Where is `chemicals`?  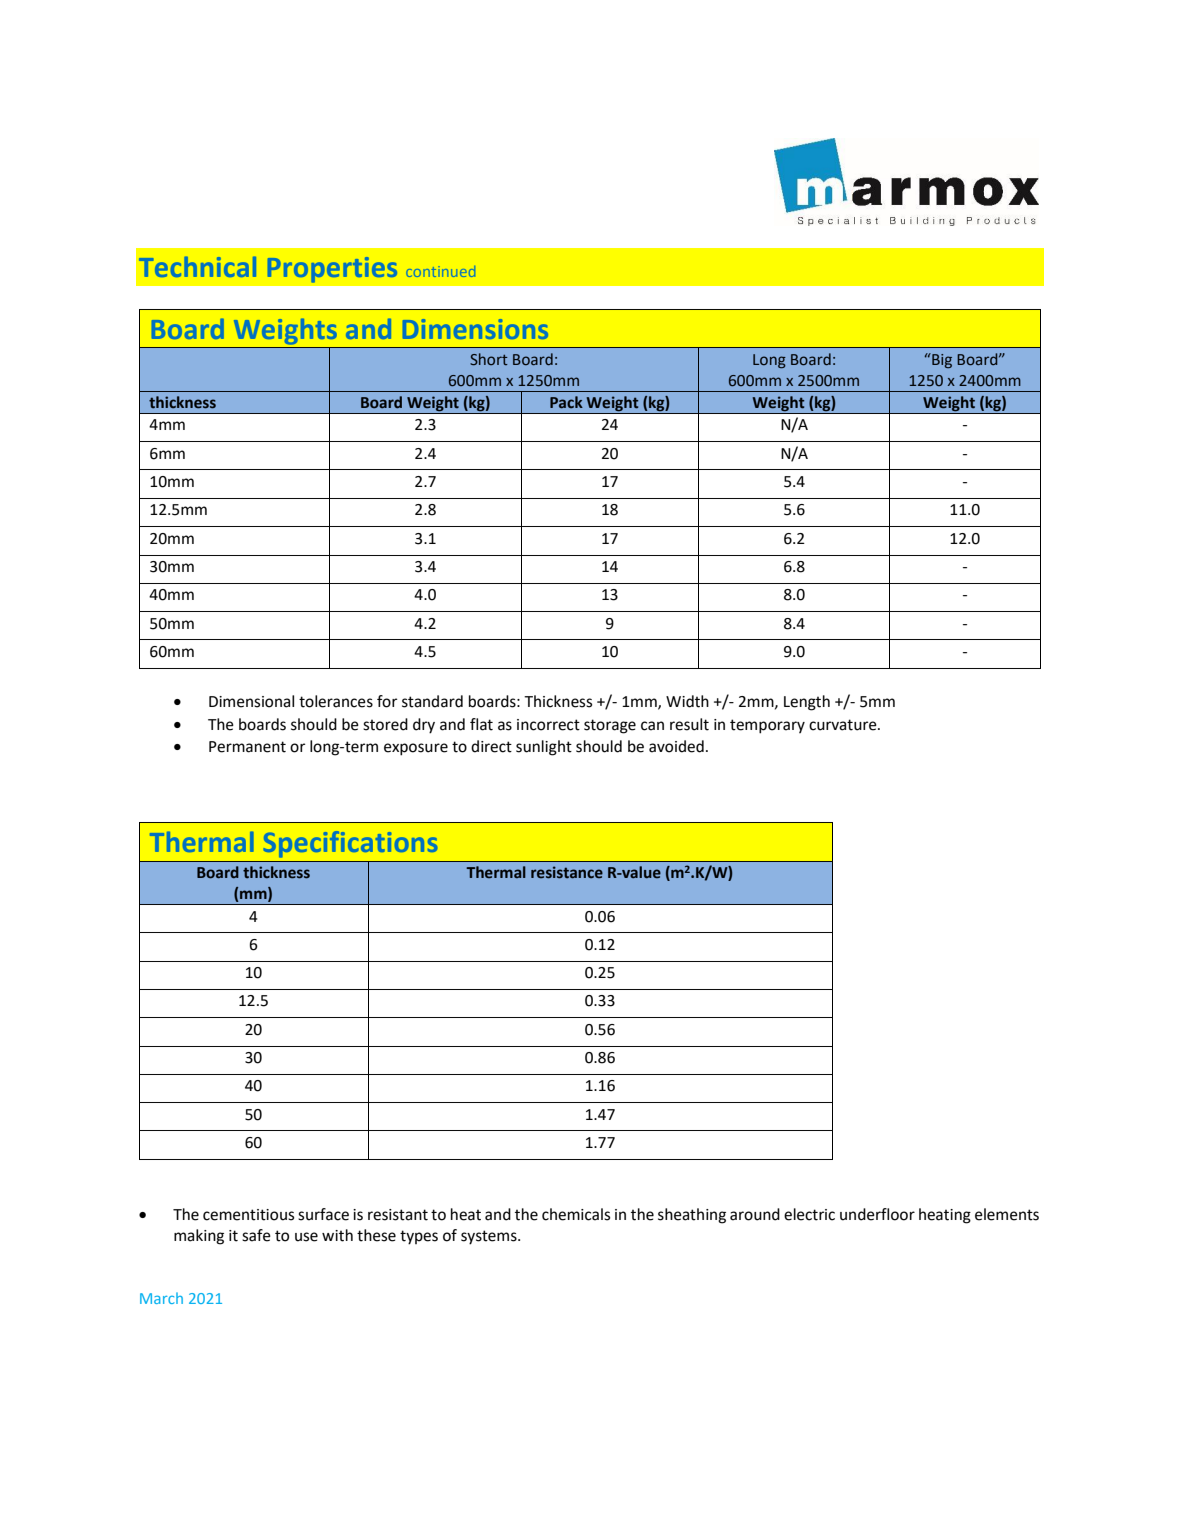 chemicals is located at coordinates (576, 1214).
